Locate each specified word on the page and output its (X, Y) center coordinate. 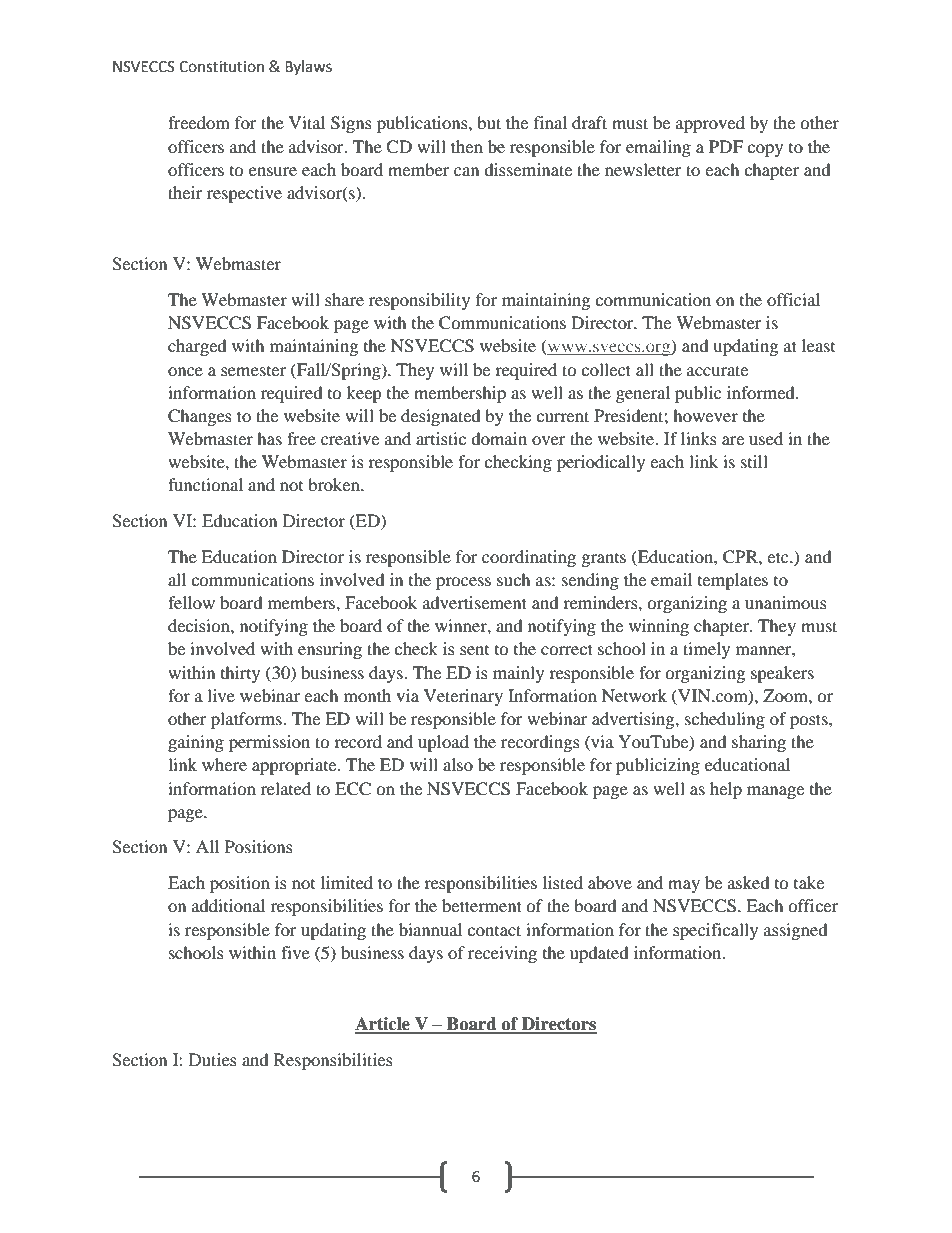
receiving (502, 954)
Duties (213, 1059)
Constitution (221, 67)
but (489, 122)
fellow (191, 602)
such (514, 579)
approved (710, 124)
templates (733, 581)
